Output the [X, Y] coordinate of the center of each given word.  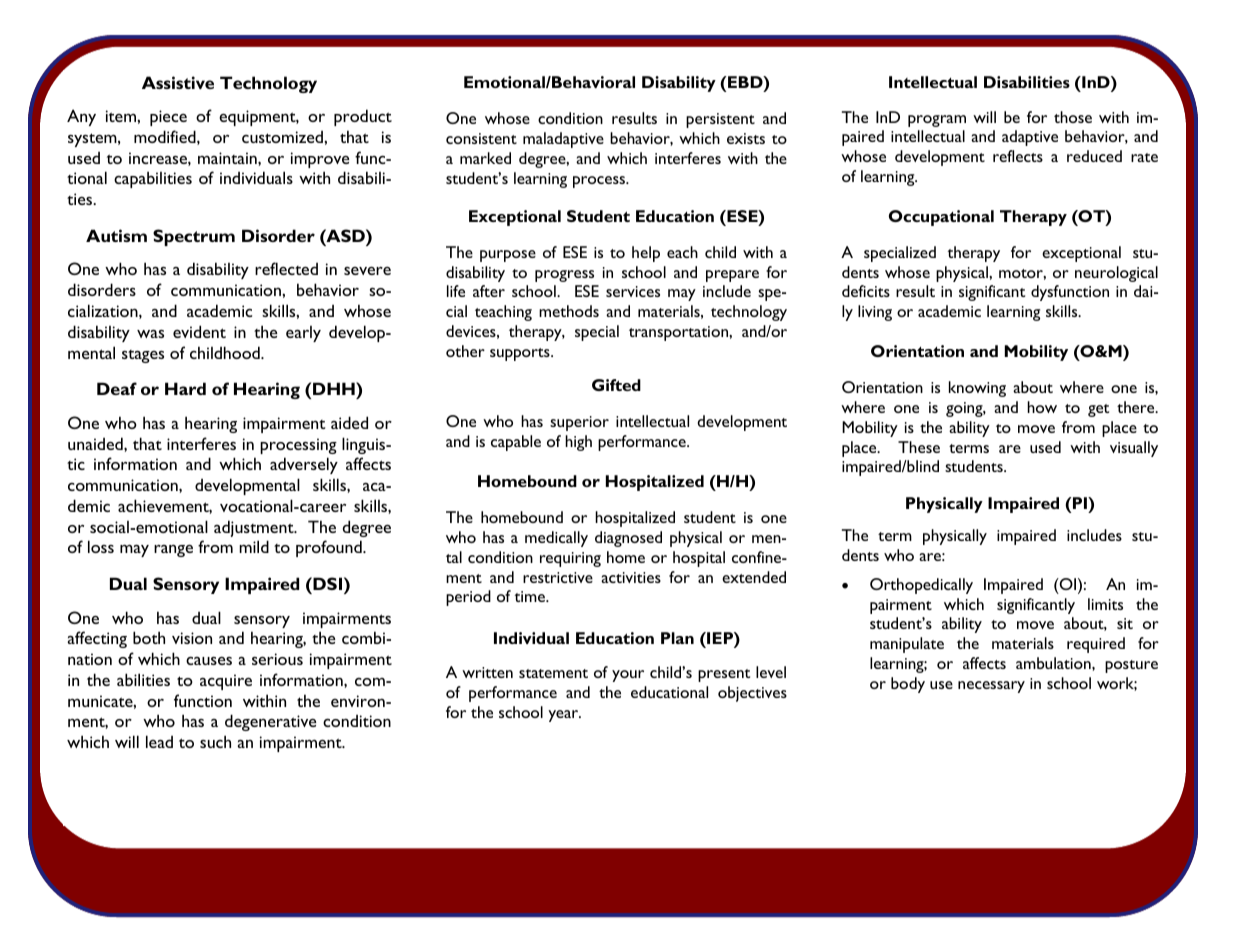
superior [579, 423]
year [564, 716]
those [1073, 117]
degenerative [271, 722]
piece [168, 118]
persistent [720, 120]
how [1042, 407]
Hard [185, 388]
